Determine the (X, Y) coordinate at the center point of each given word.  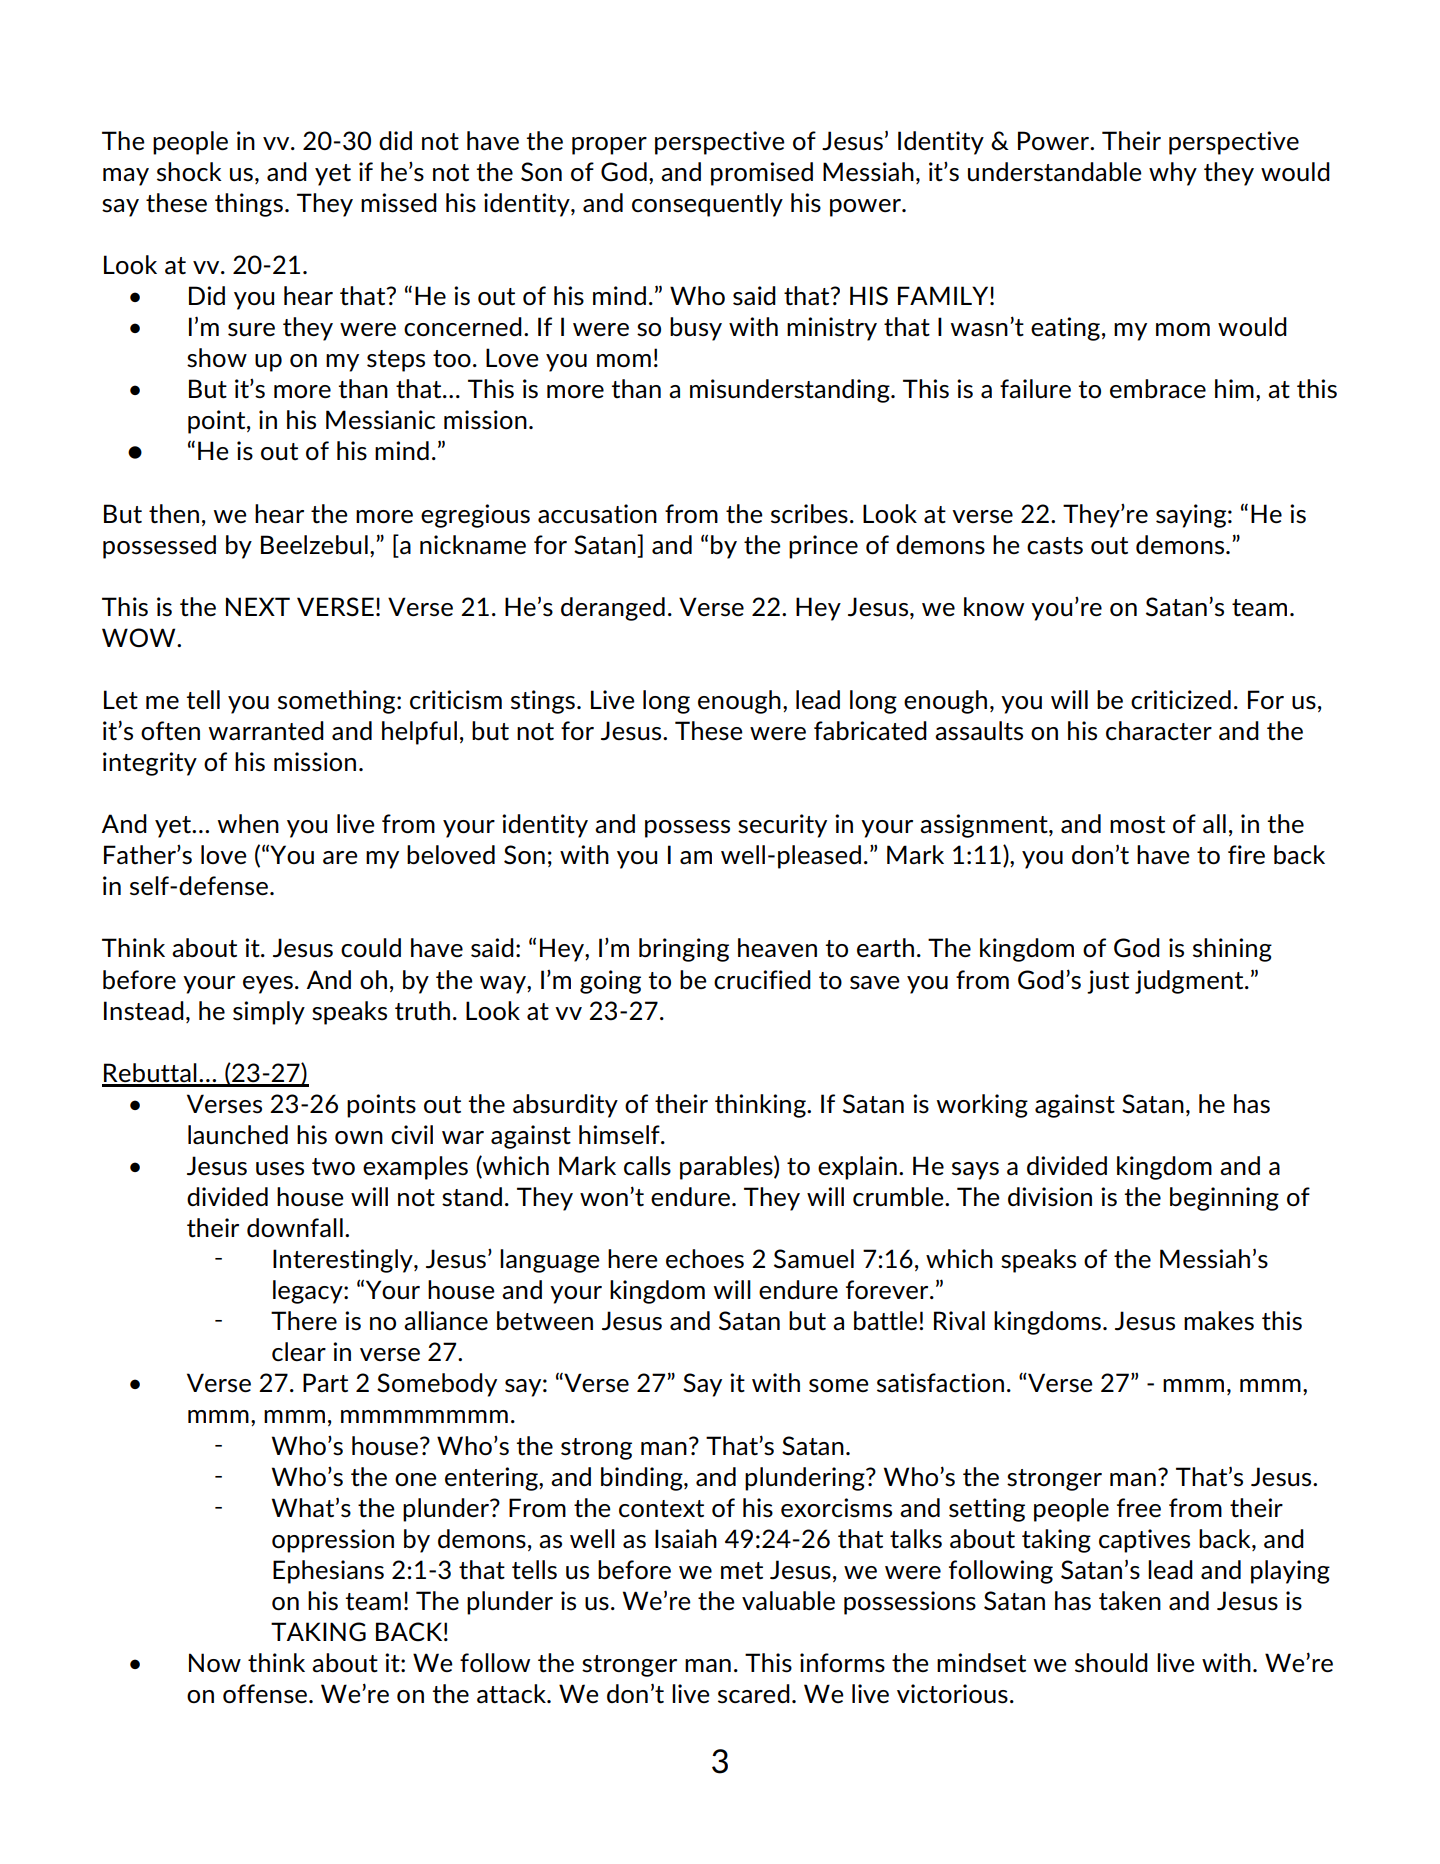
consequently (707, 205)
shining (1232, 950)
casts (1055, 546)
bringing (684, 950)
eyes (268, 985)
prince (823, 547)
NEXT (258, 606)
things (249, 205)
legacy (309, 1292)
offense (265, 1694)
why (1173, 174)
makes (1219, 1321)
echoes (705, 1259)
